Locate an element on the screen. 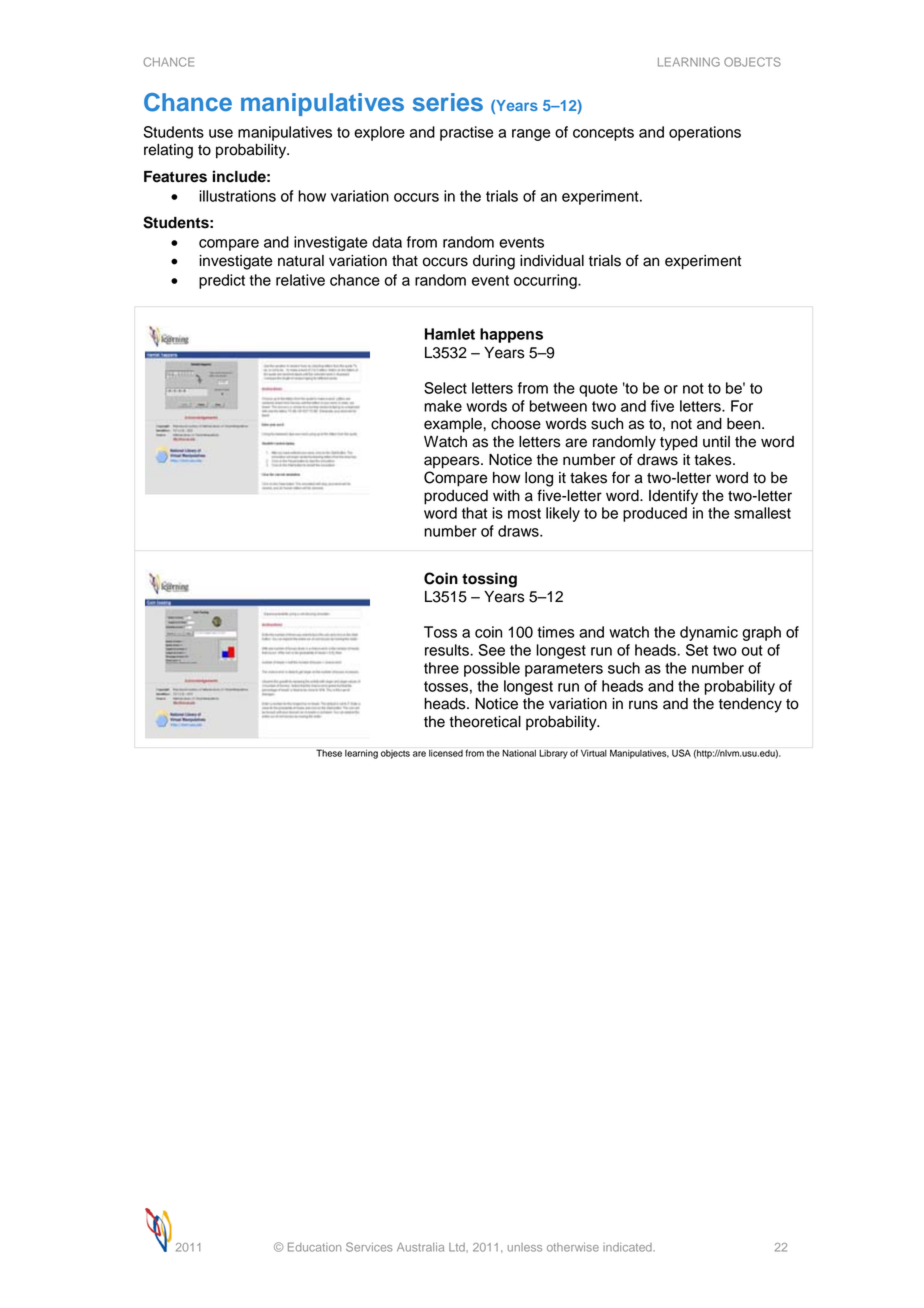 The height and width of the screenshot is (1308, 924). appears is located at coordinates (453, 462).
